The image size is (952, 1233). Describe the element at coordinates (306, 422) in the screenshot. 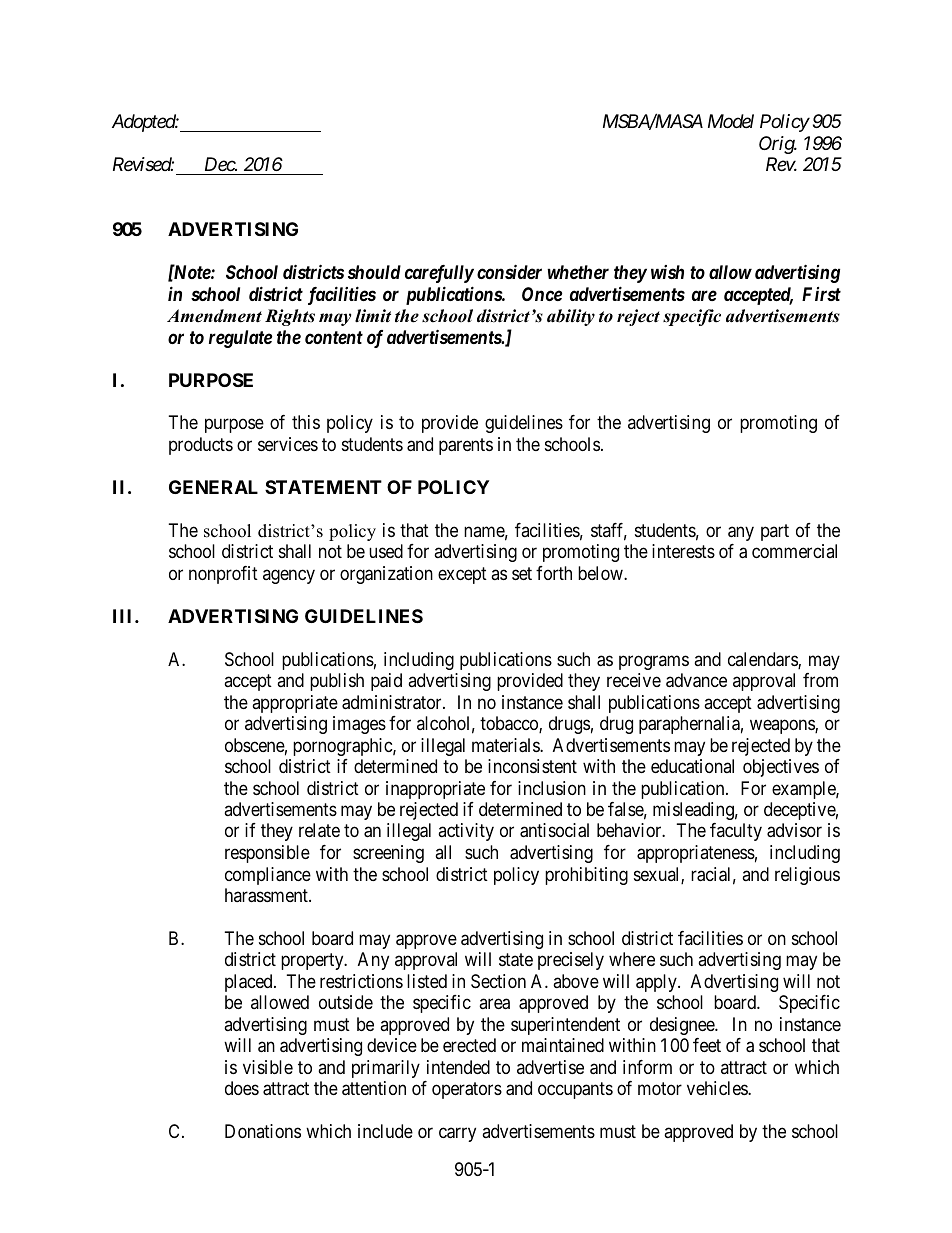

I see `this` at that location.
